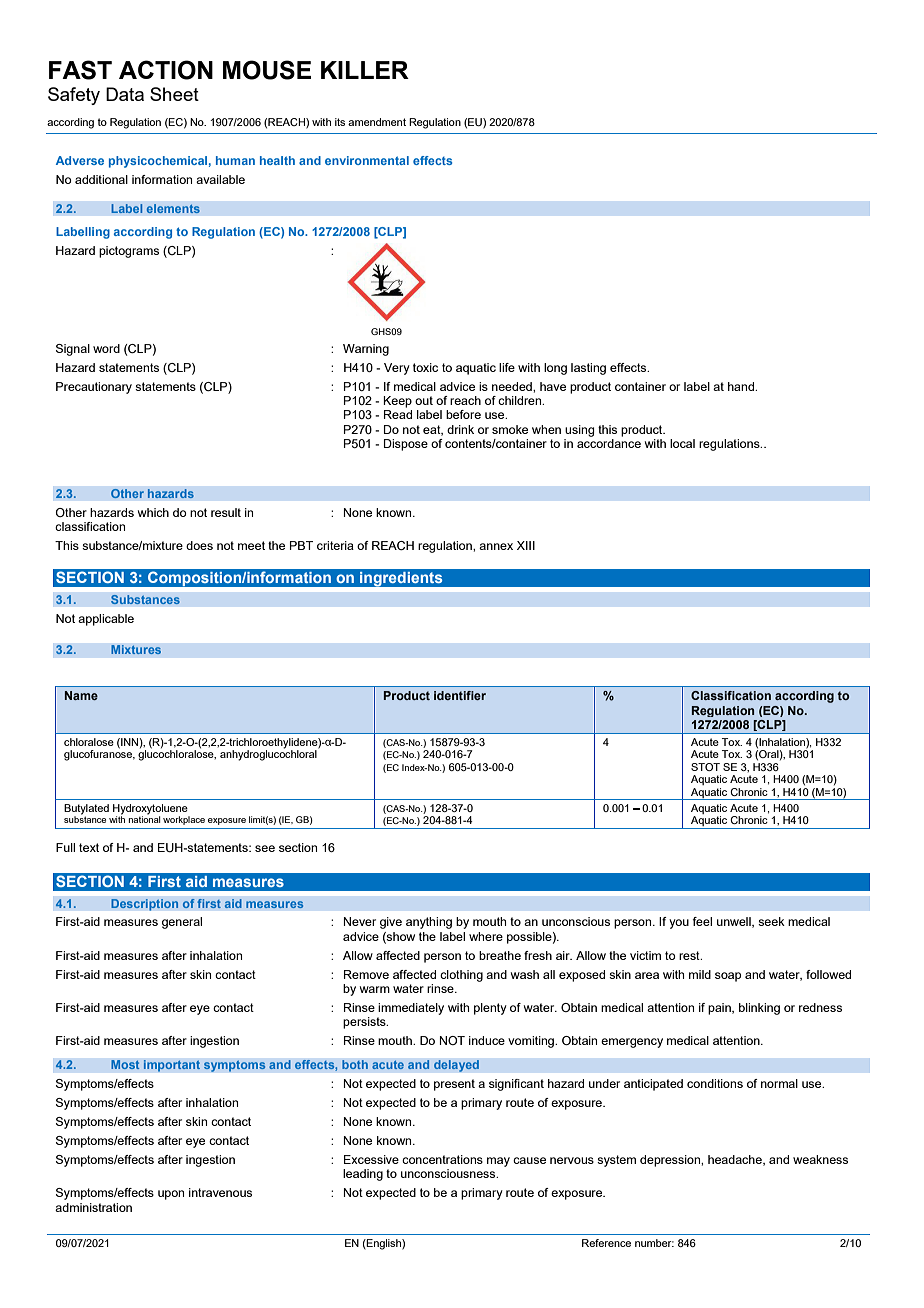 This screenshot has width=924, height=1308. I want to click on amendment, so click(377, 122).
